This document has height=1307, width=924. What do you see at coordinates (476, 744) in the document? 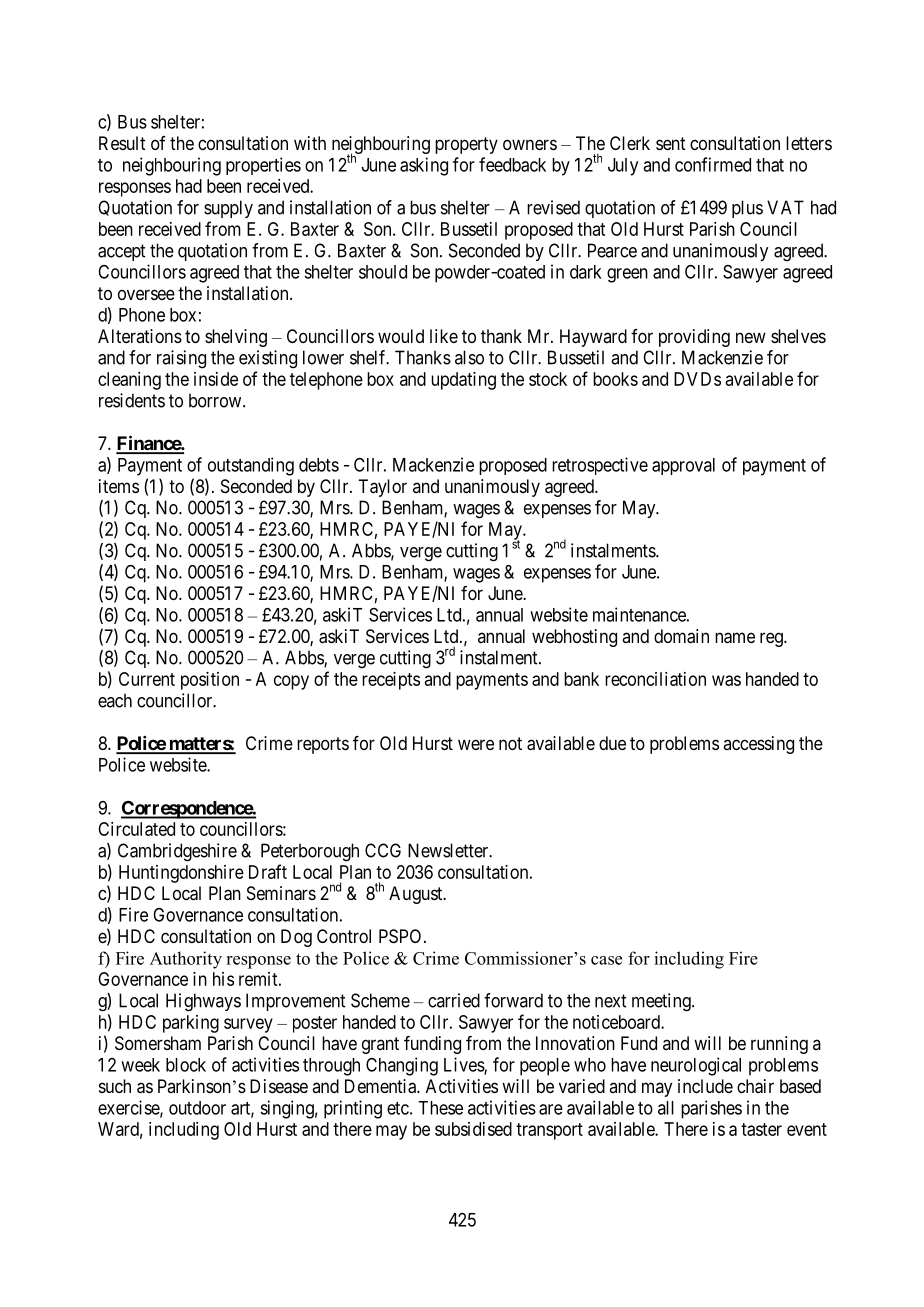
I see `were` at bounding box center [476, 744].
